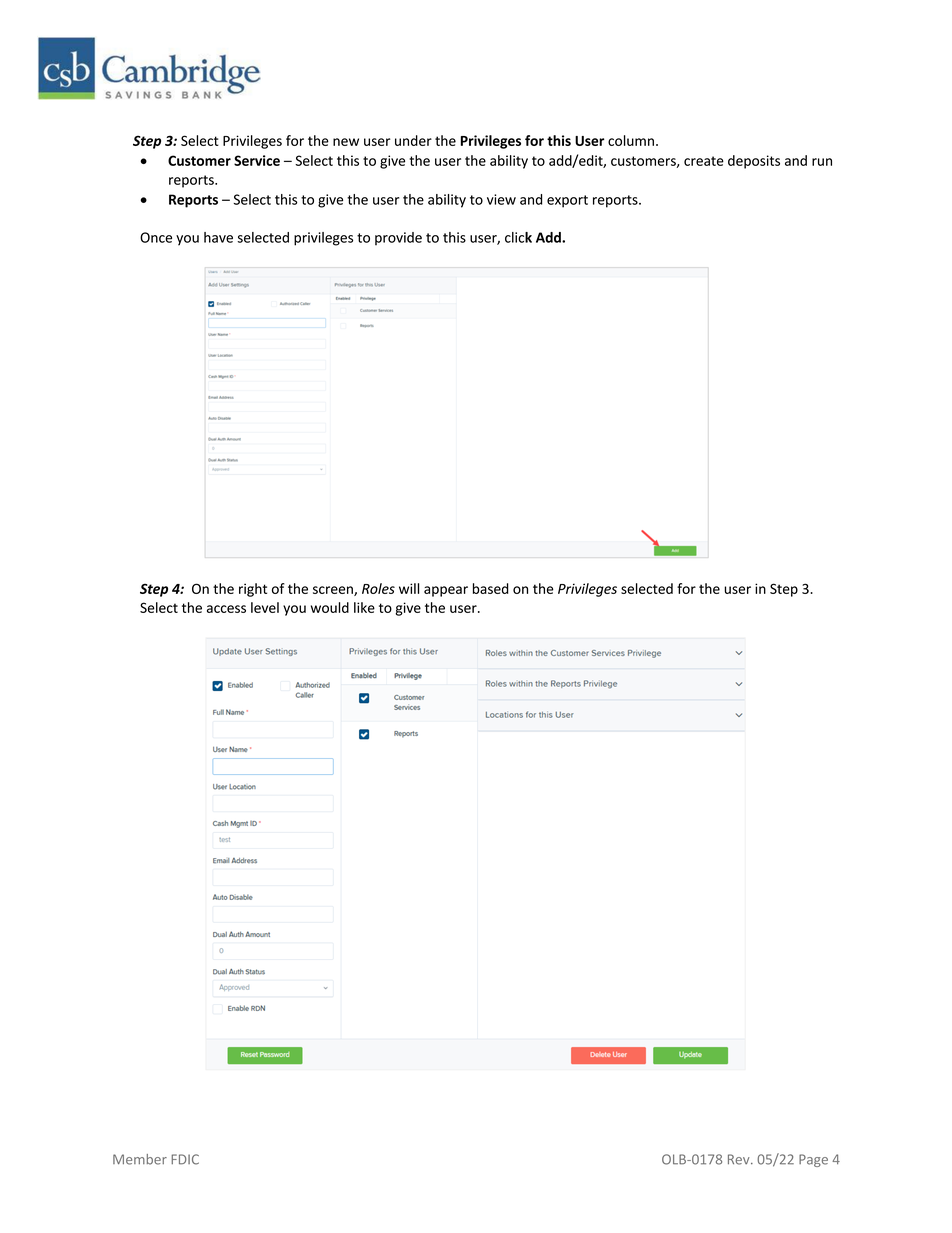 The width and height of the screenshot is (952, 1233). Describe the element at coordinates (140, 1159) in the screenshot. I see `Member` at that location.
